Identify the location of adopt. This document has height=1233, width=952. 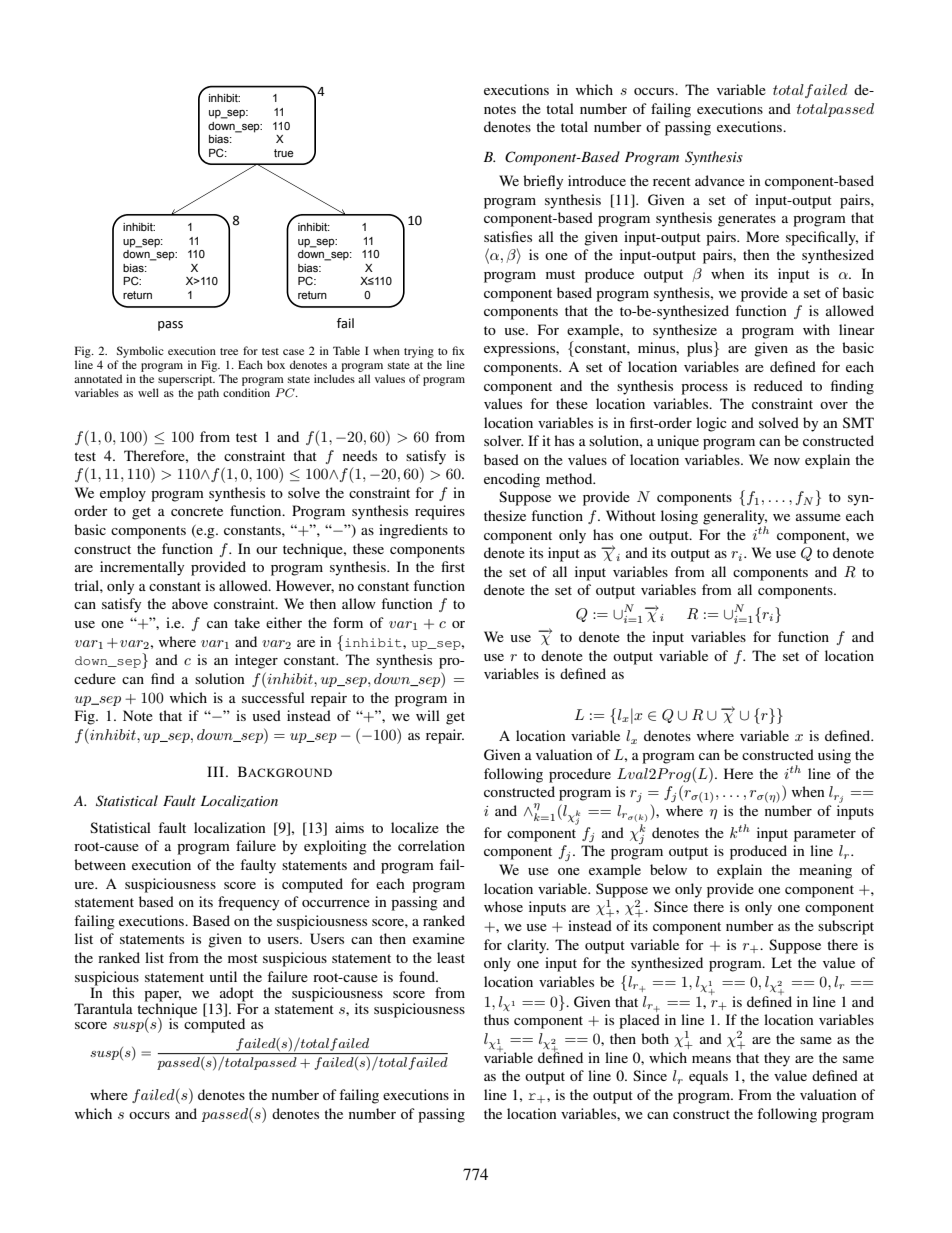
(236, 995).
